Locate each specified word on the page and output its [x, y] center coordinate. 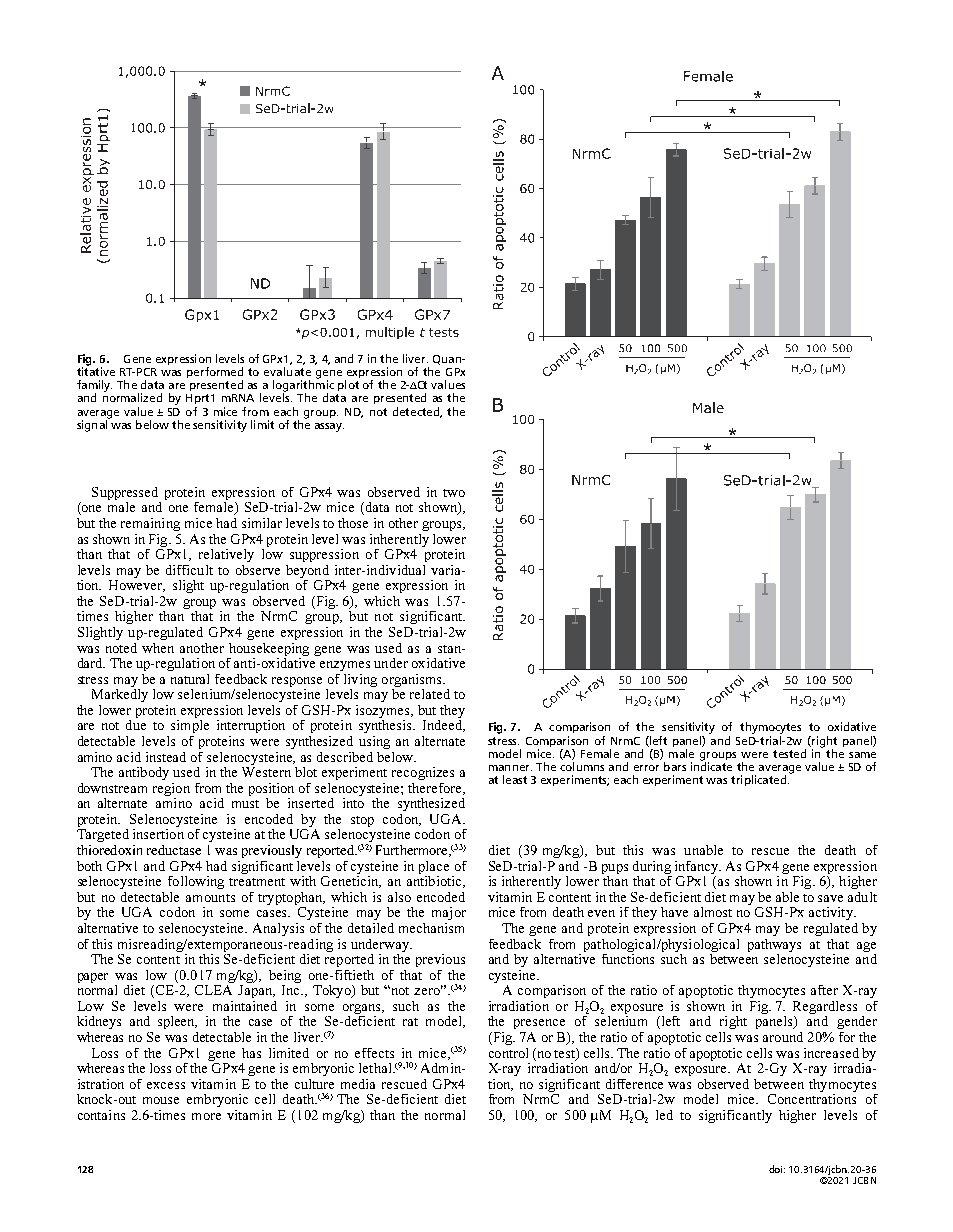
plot [348, 385]
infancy [698, 867]
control [508, 1053]
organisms [413, 680]
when [158, 648]
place [434, 867]
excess [166, 1085]
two [454, 493]
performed [215, 374]
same [862, 755]
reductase [174, 850]
